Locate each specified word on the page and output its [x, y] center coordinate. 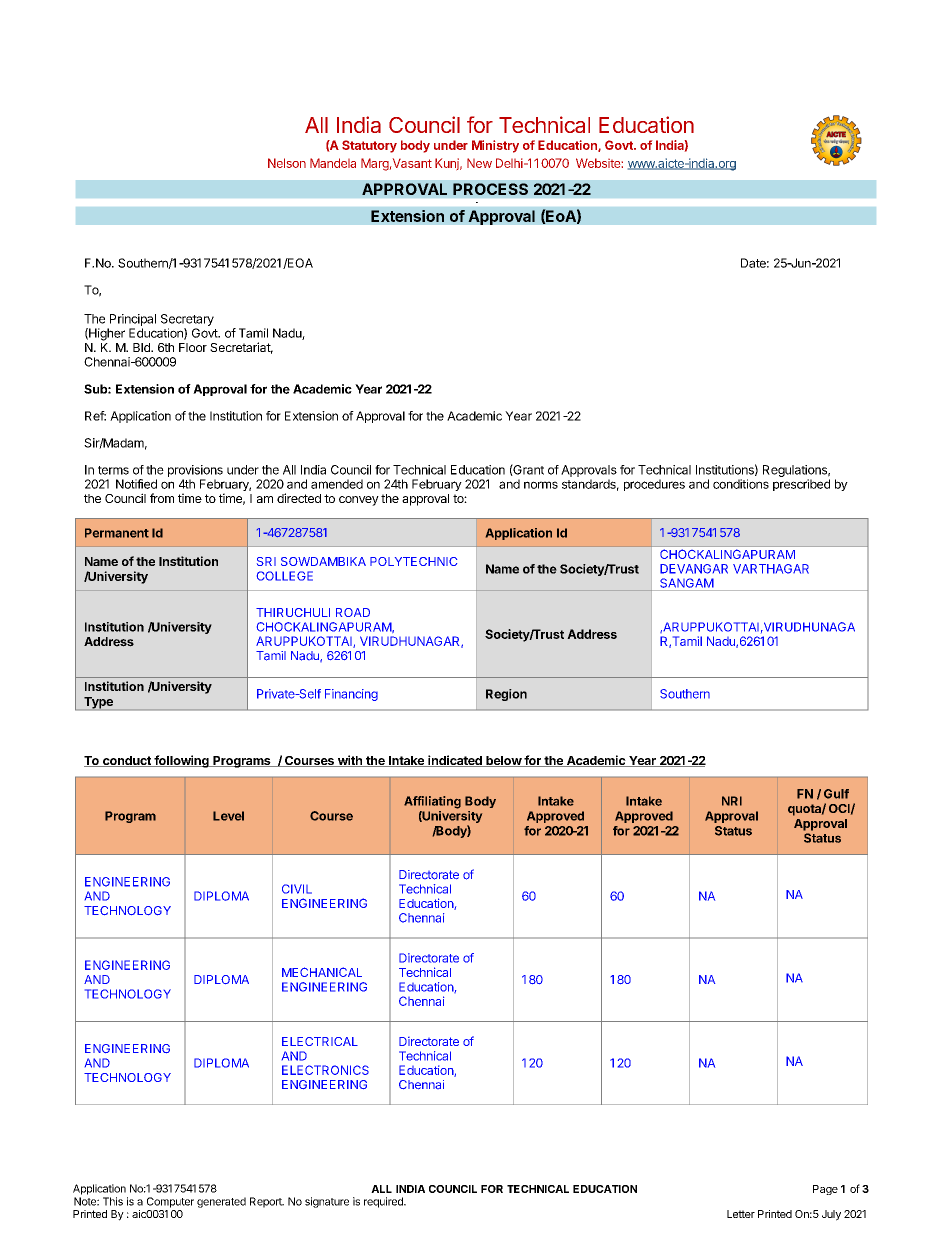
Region [506, 695]
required [384, 1202]
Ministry [495, 146]
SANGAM [687, 583]
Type [98, 703]
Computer [170, 1202]
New [479, 163]
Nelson [287, 163]
